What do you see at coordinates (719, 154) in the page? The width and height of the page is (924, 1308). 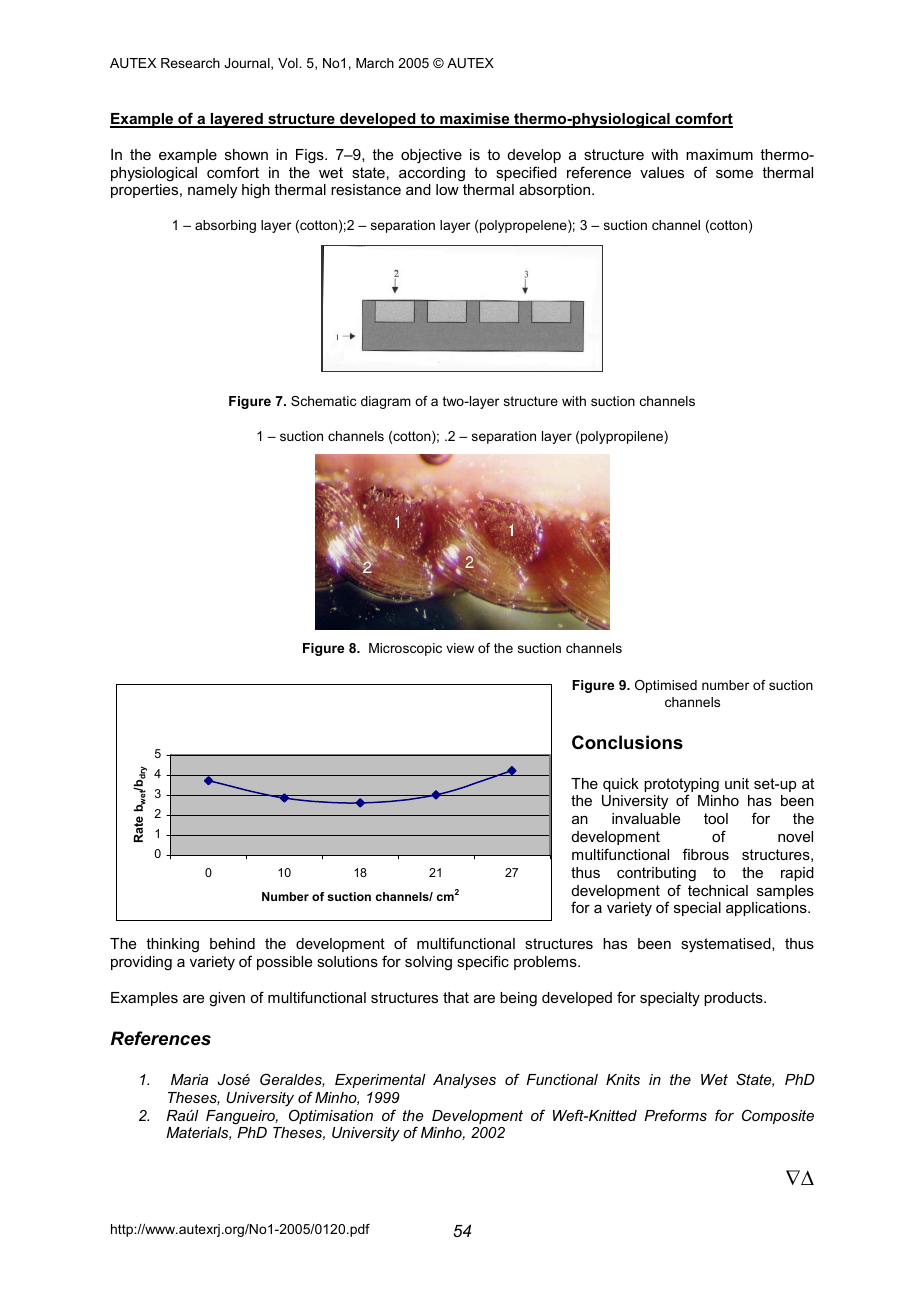 I see `maximum` at bounding box center [719, 154].
